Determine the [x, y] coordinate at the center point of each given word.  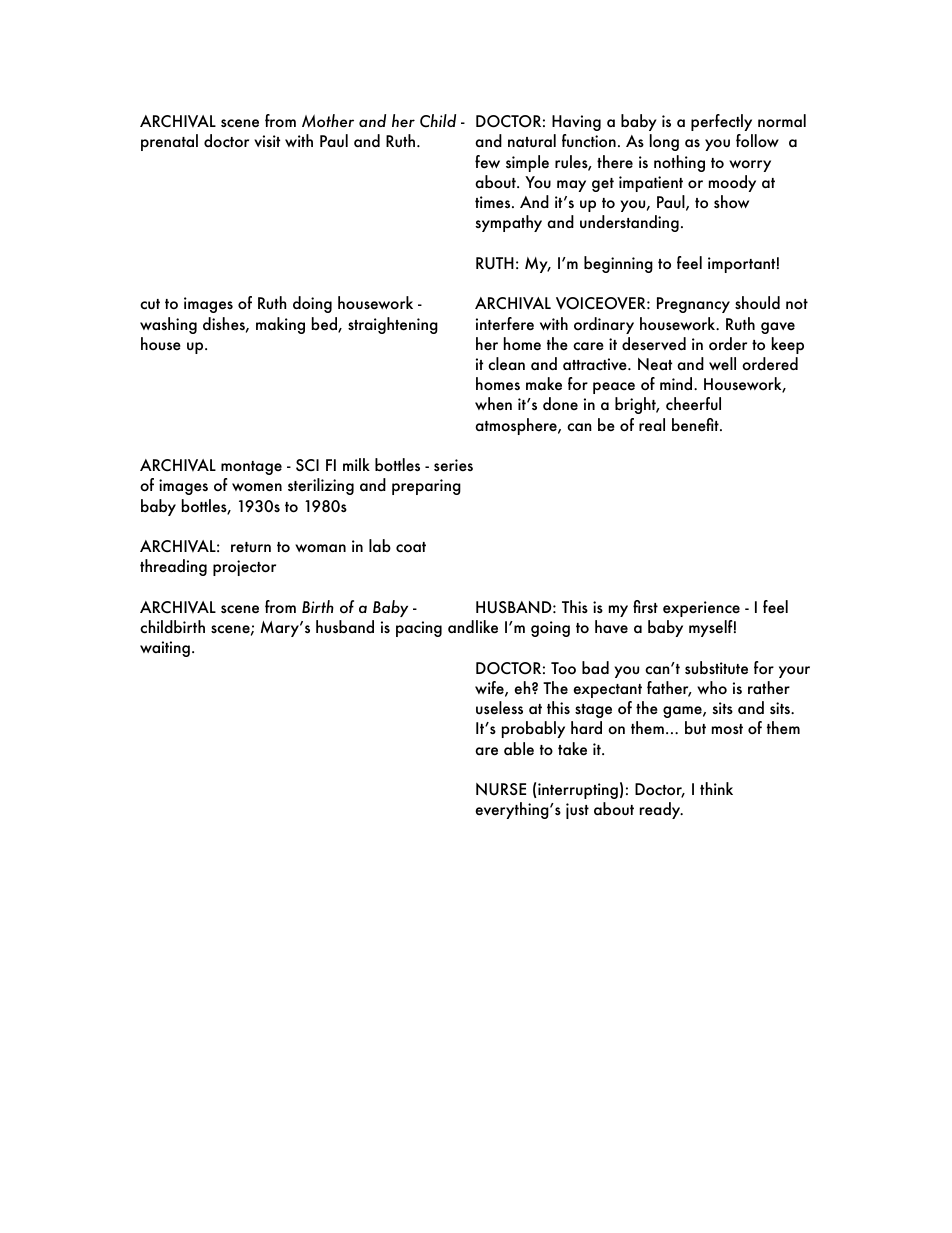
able [519, 748]
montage [251, 468]
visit [267, 141]
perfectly [721, 122]
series [453, 465]
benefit [696, 425]
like [487, 627]
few [487, 161]
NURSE [501, 789]
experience [701, 609]
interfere [505, 323]
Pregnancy [693, 305]
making [280, 325]
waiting [165, 649]
